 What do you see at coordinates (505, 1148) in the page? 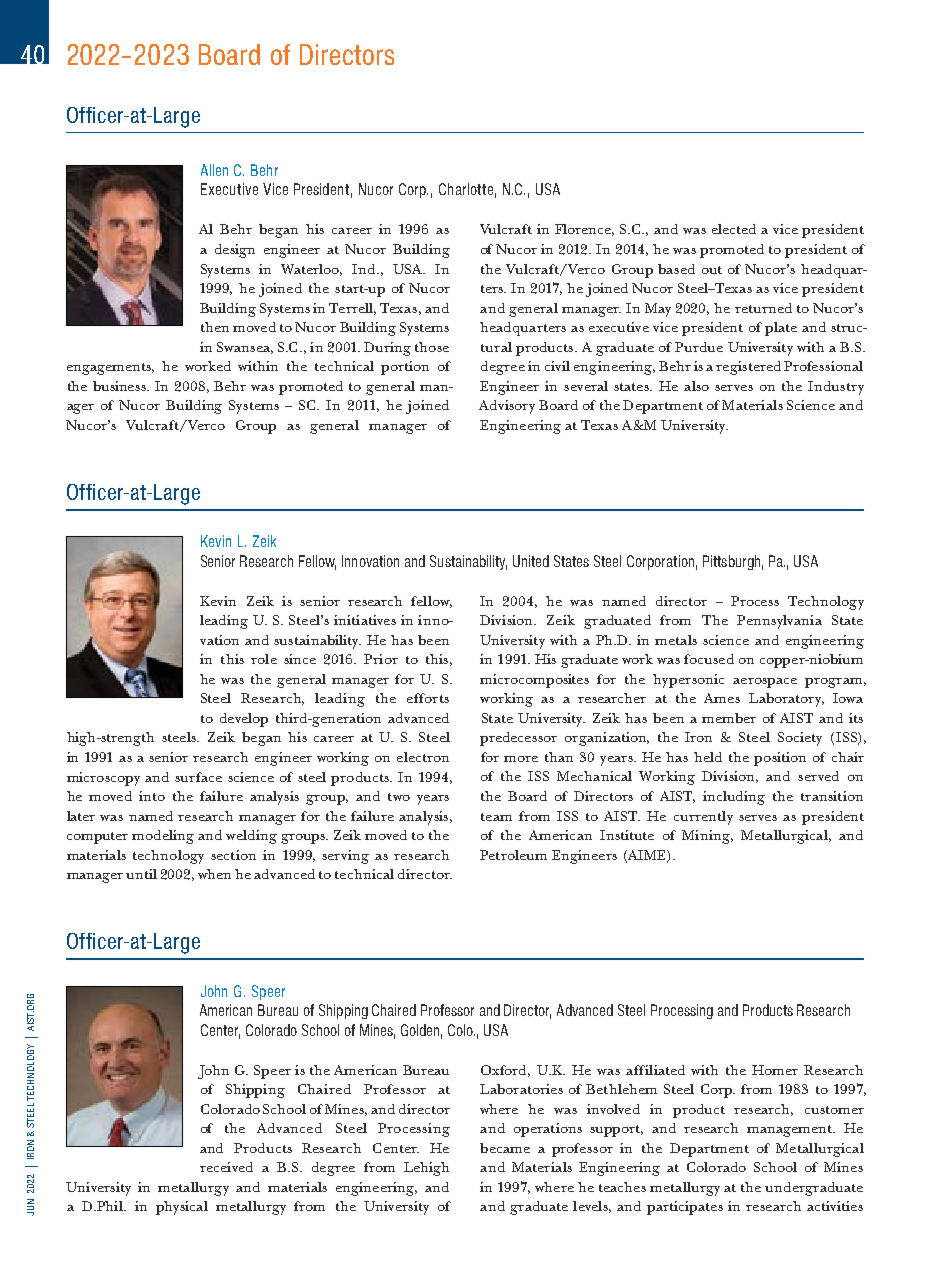
I see `became` at bounding box center [505, 1148].
